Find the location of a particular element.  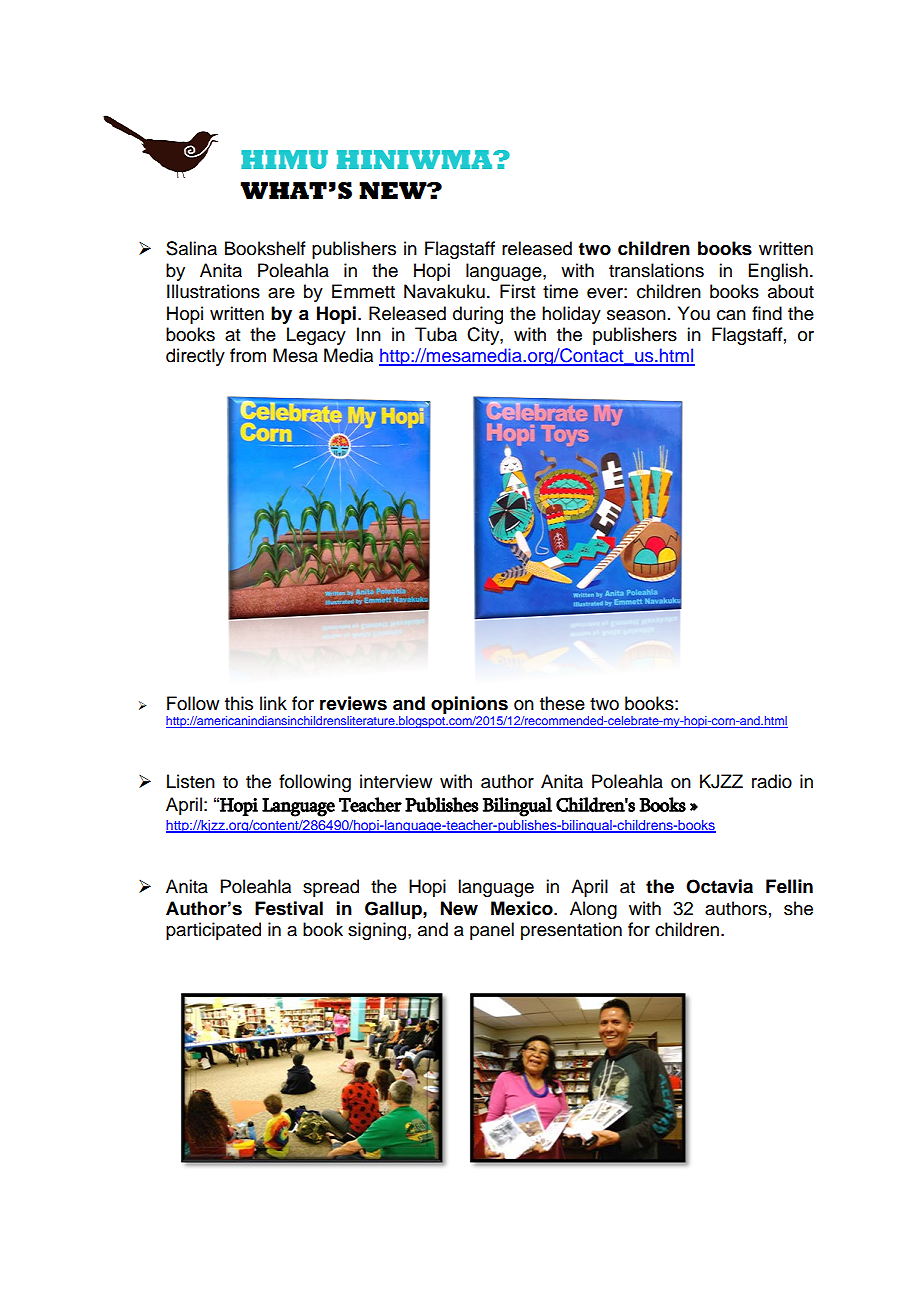

First is located at coordinates (517, 291).
